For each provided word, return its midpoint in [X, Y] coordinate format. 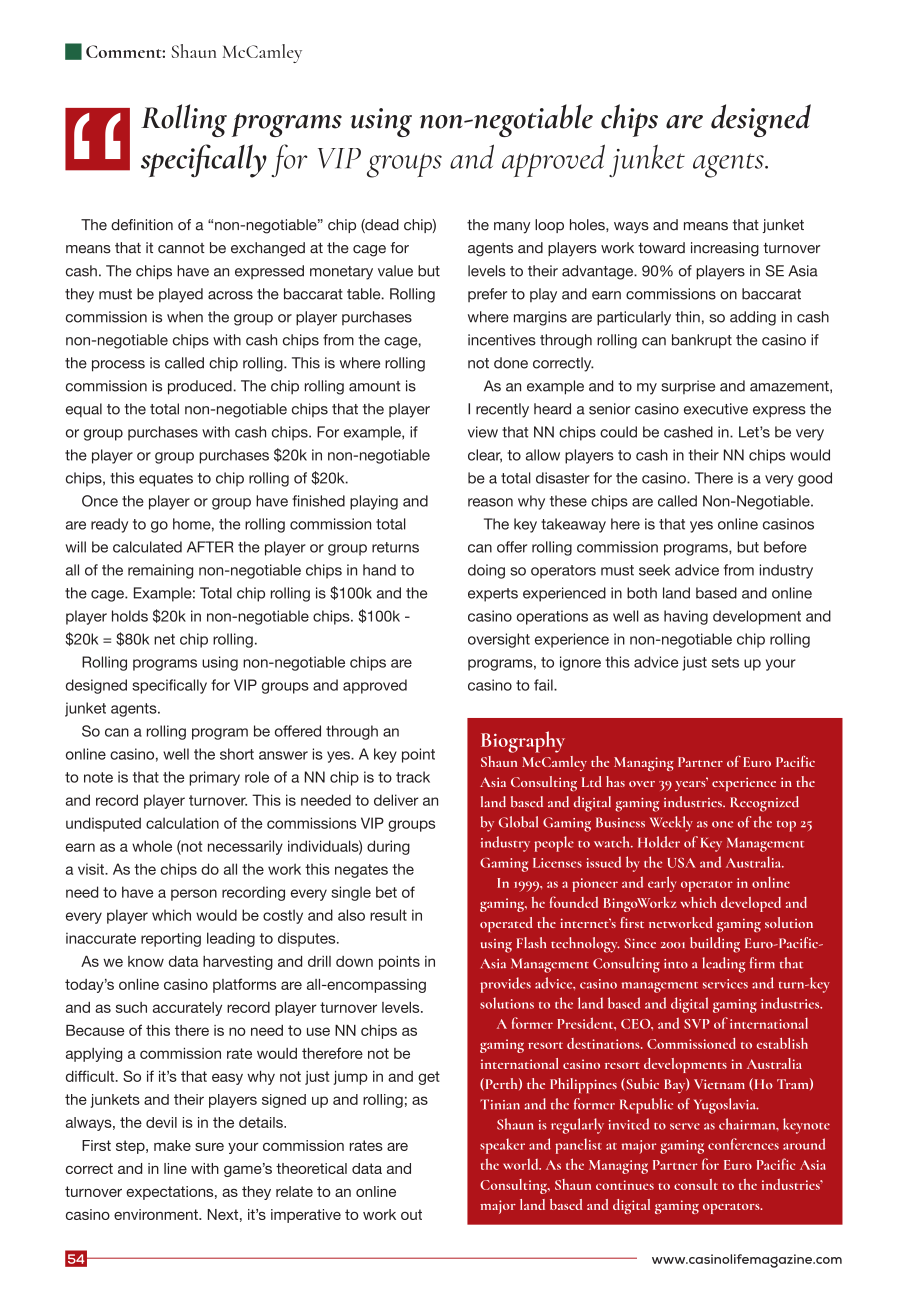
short [237, 754]
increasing [725, 249]
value [395, 271]
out [411, 1214]
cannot [181, 248]
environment [157, 1214]
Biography [523, 742]
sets [725, 662]
